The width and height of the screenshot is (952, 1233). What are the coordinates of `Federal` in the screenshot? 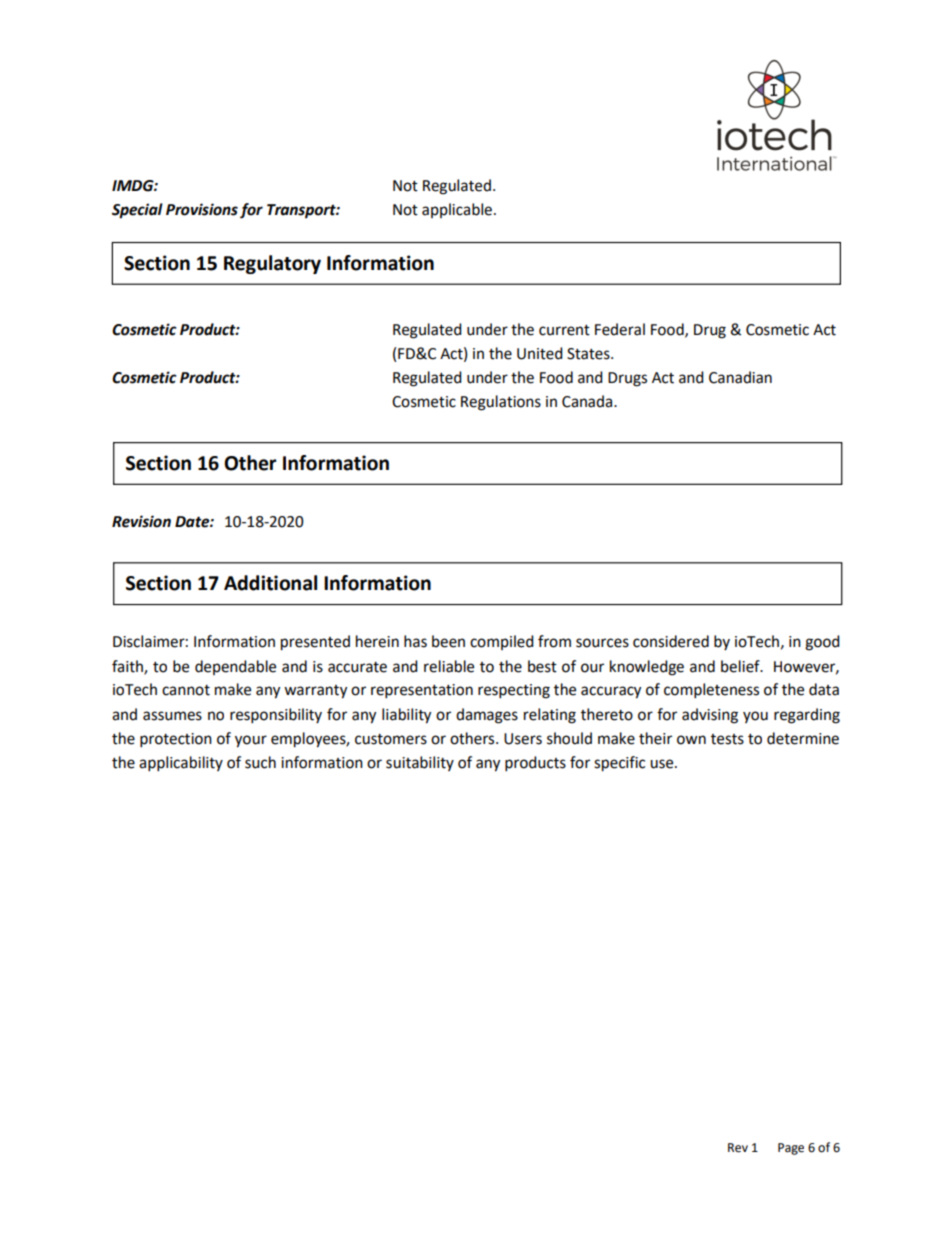 It's located at (620, 329).
